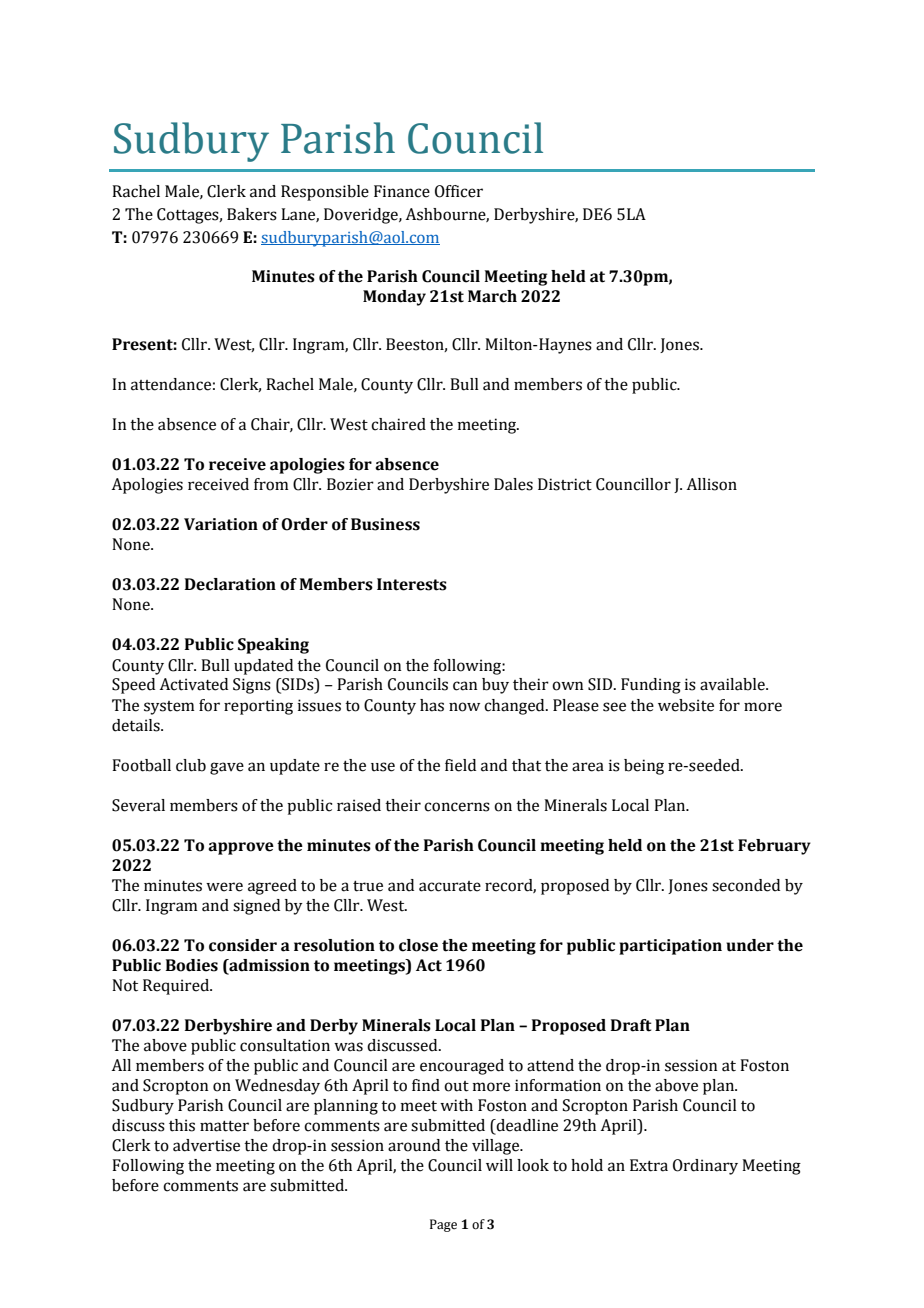 The image size is (924, 1308). What do you see at coordinates (464, 707) in the screenshot?
I see `now` at bounding box center [464, 707].
